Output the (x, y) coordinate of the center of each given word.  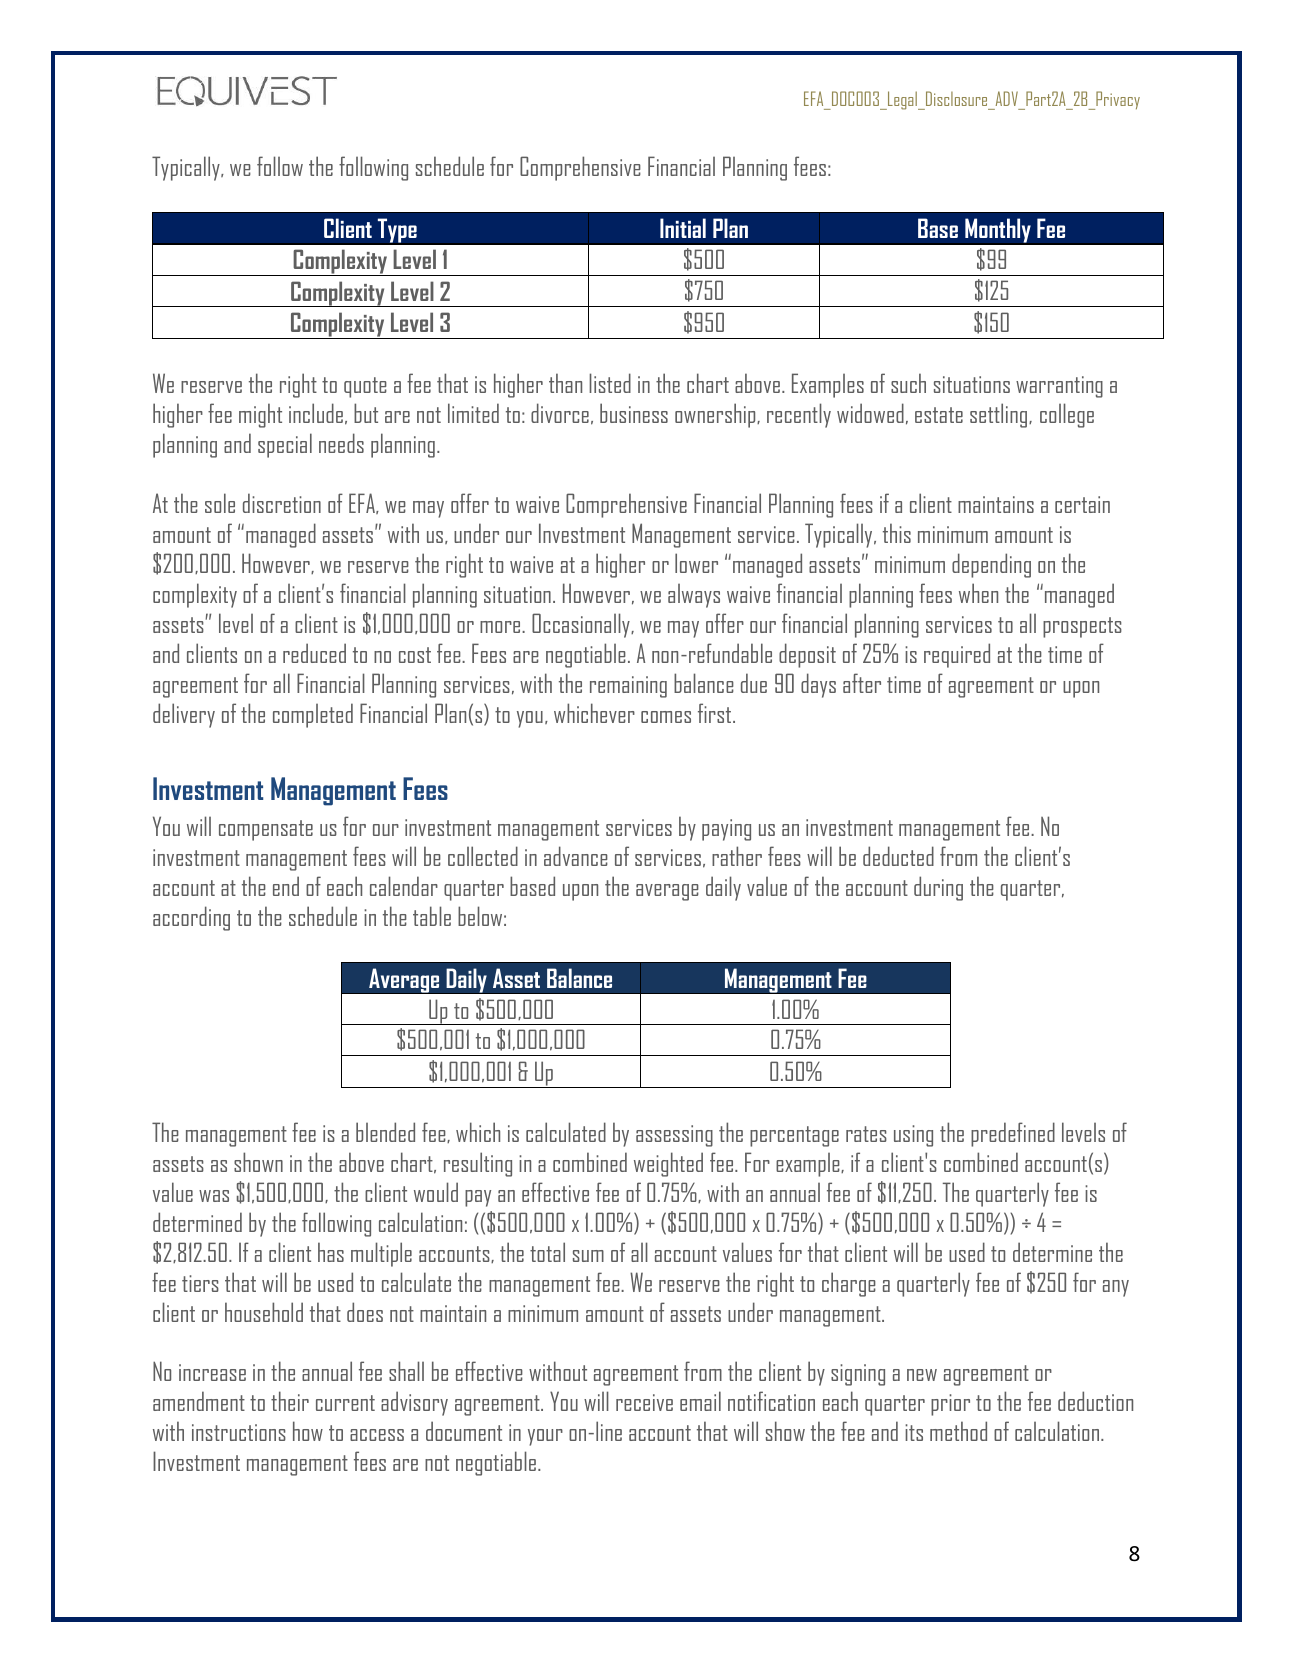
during (938, 888)
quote (365, 387)
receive (644, 1402)
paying (726, 830)
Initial (683, 228)
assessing (674, 1136)
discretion (282, 503)
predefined (1013, 1134)
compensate (266, 830)
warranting (1059, 387)
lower (696, 563)
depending (991, 565)
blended (385, 1132)
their (290, 1401)
